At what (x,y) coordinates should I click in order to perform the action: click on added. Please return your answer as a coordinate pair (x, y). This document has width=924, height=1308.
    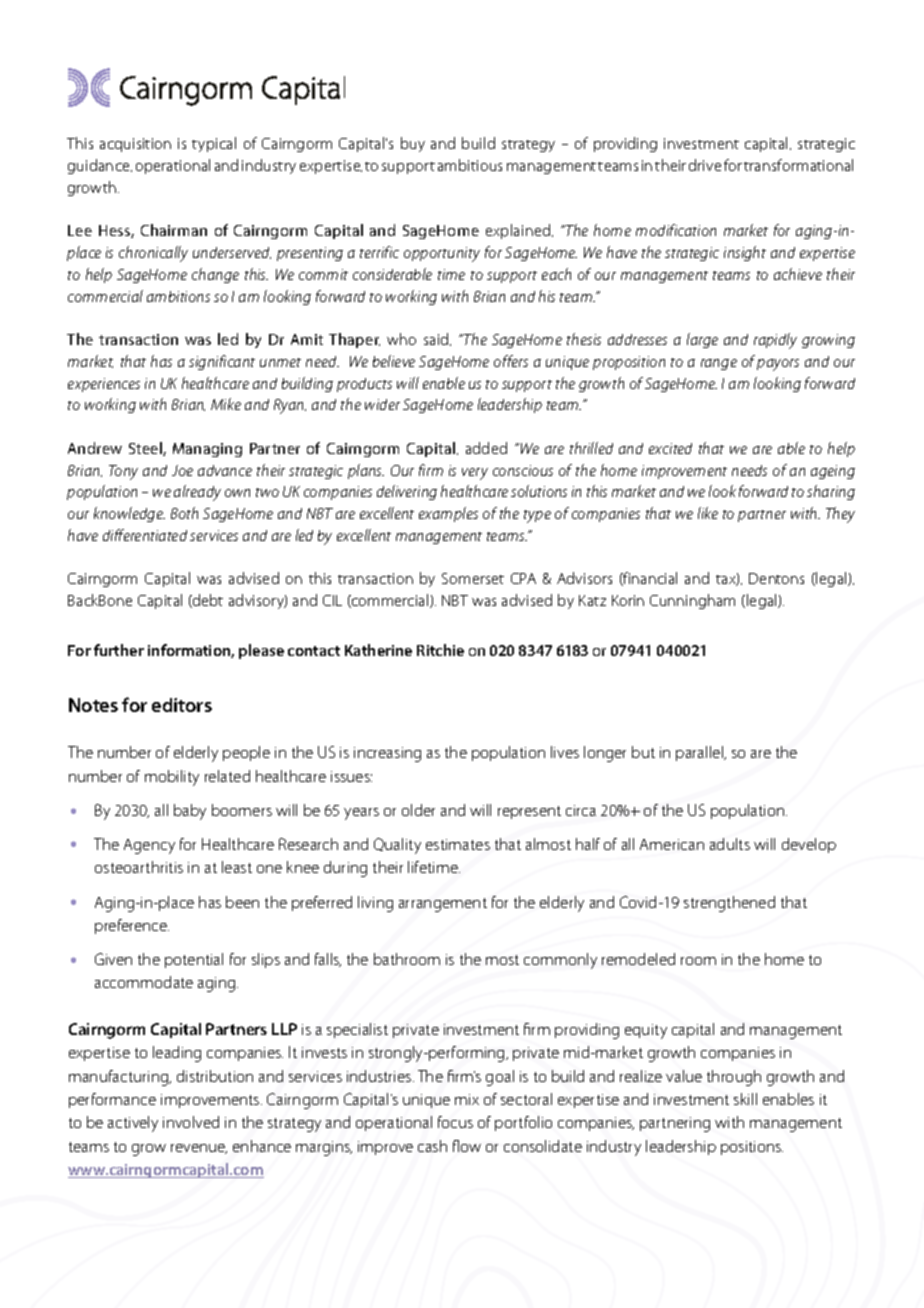
    Looking at the image, I should click on (486, 448).
